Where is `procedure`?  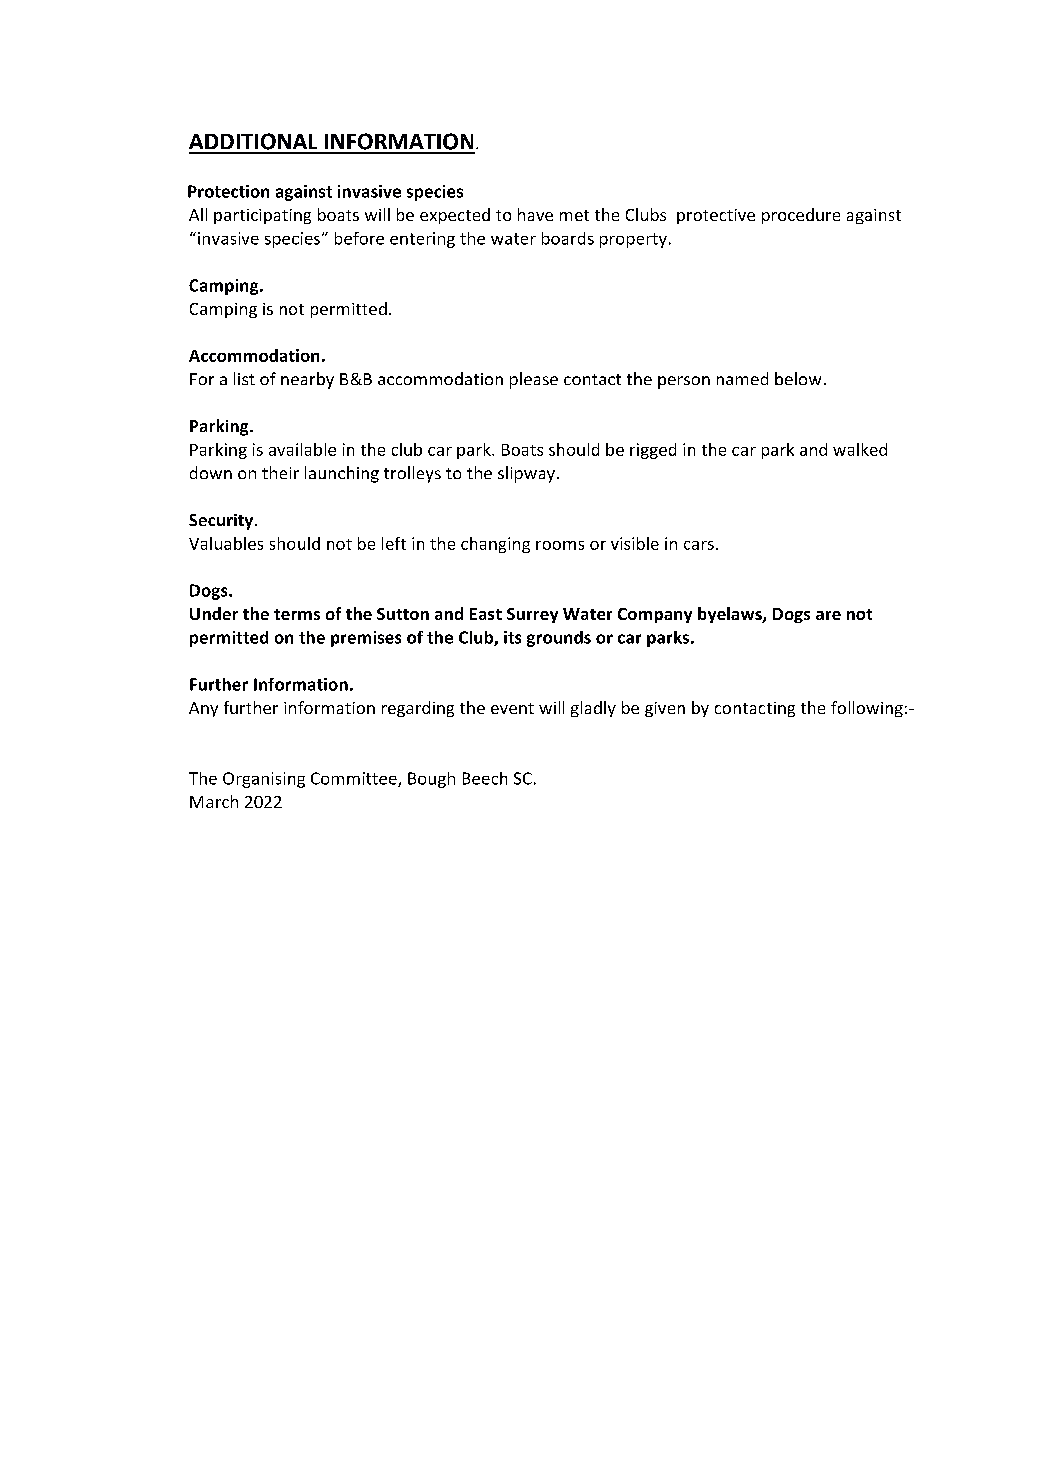
procedure is located at coordinates (801, 216).
